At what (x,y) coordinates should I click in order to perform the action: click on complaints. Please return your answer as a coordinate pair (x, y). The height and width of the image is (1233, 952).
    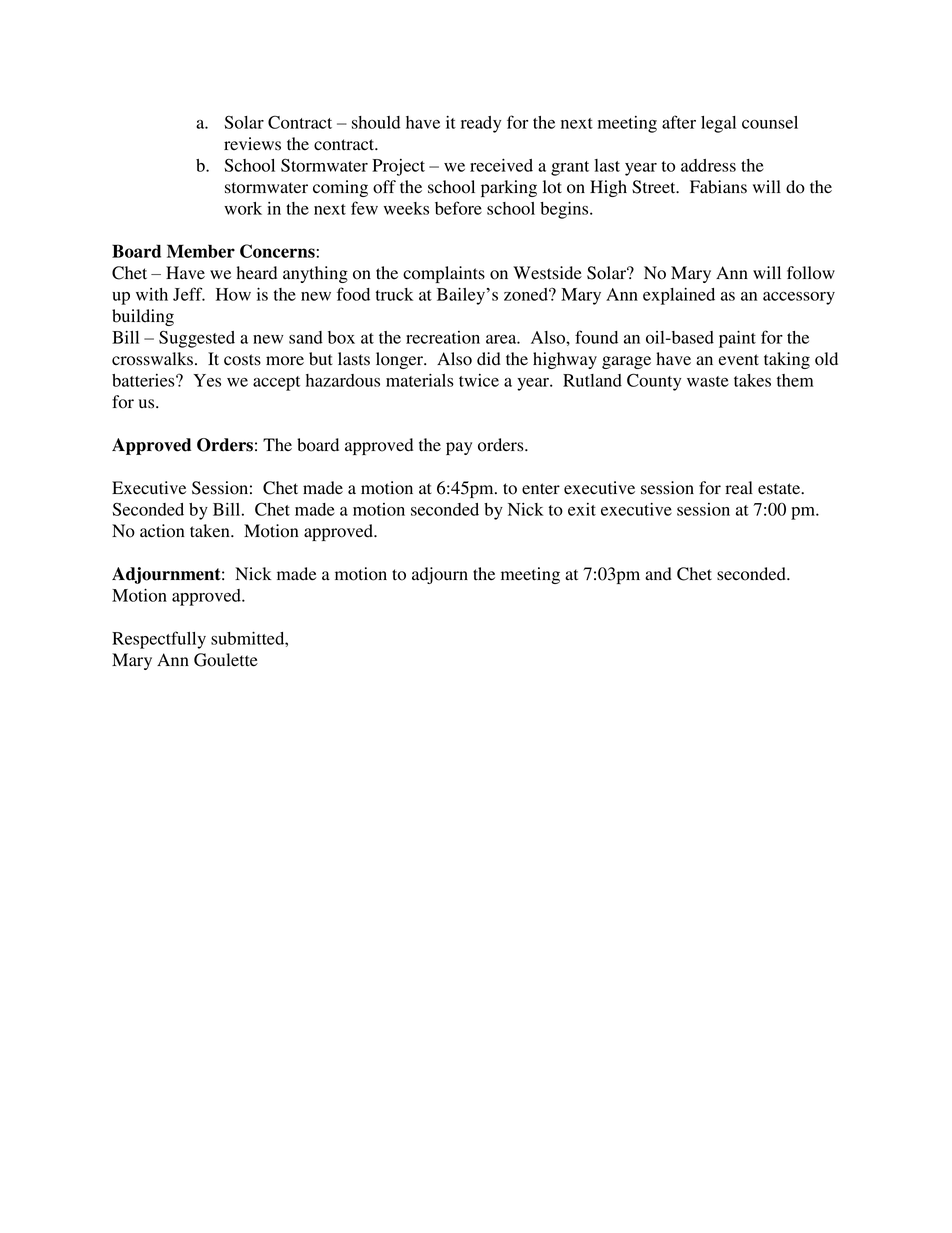
    Looking at the image, I should click on (444, 274).
